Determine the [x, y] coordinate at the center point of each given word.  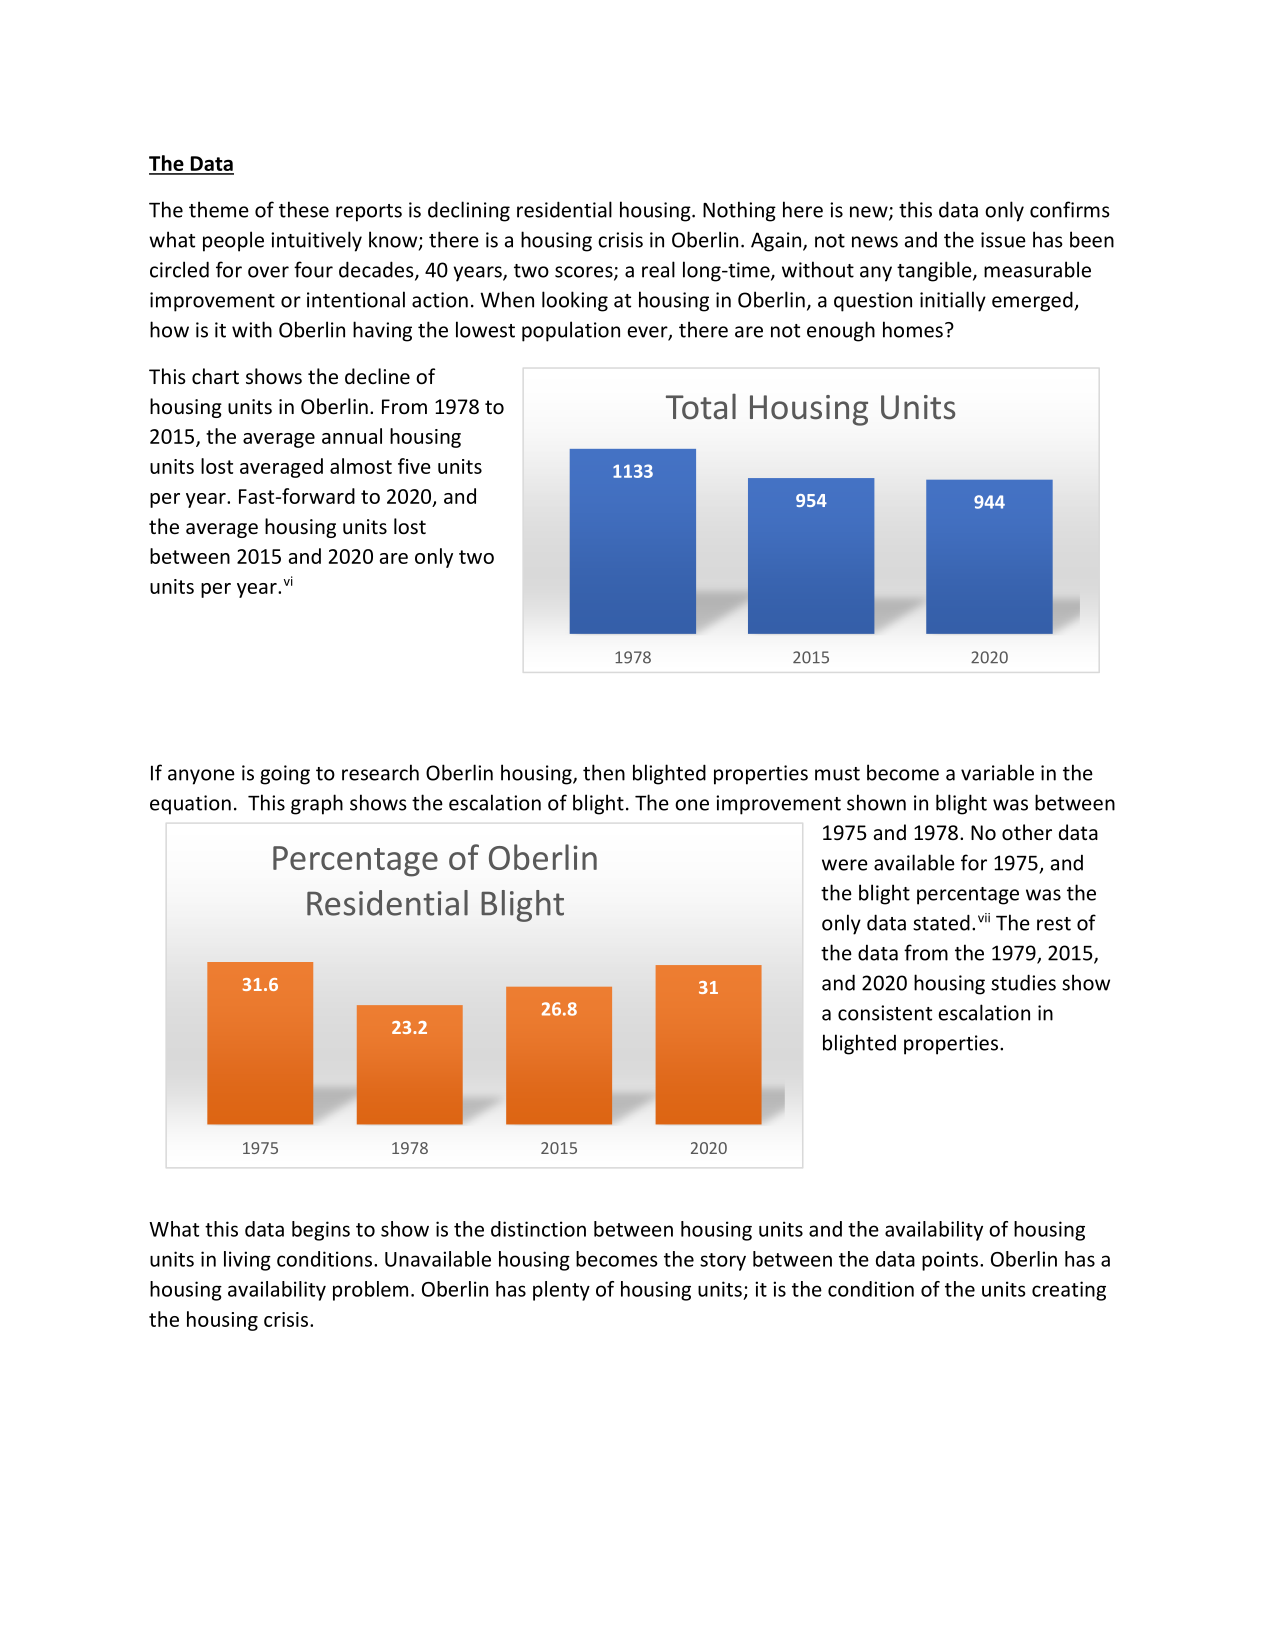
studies [1023, 982]
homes [913, 329]
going [285, 775]
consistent [885, 1013]
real [658, 269]
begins [321, 1231]
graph [317, 804]
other [1027, 832]
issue [1003, 240]
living [247, 1261]
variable [997, 772]
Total [701, 406]
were [845, 865]
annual [352, 436]
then [604, 772]
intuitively [316, 241]
